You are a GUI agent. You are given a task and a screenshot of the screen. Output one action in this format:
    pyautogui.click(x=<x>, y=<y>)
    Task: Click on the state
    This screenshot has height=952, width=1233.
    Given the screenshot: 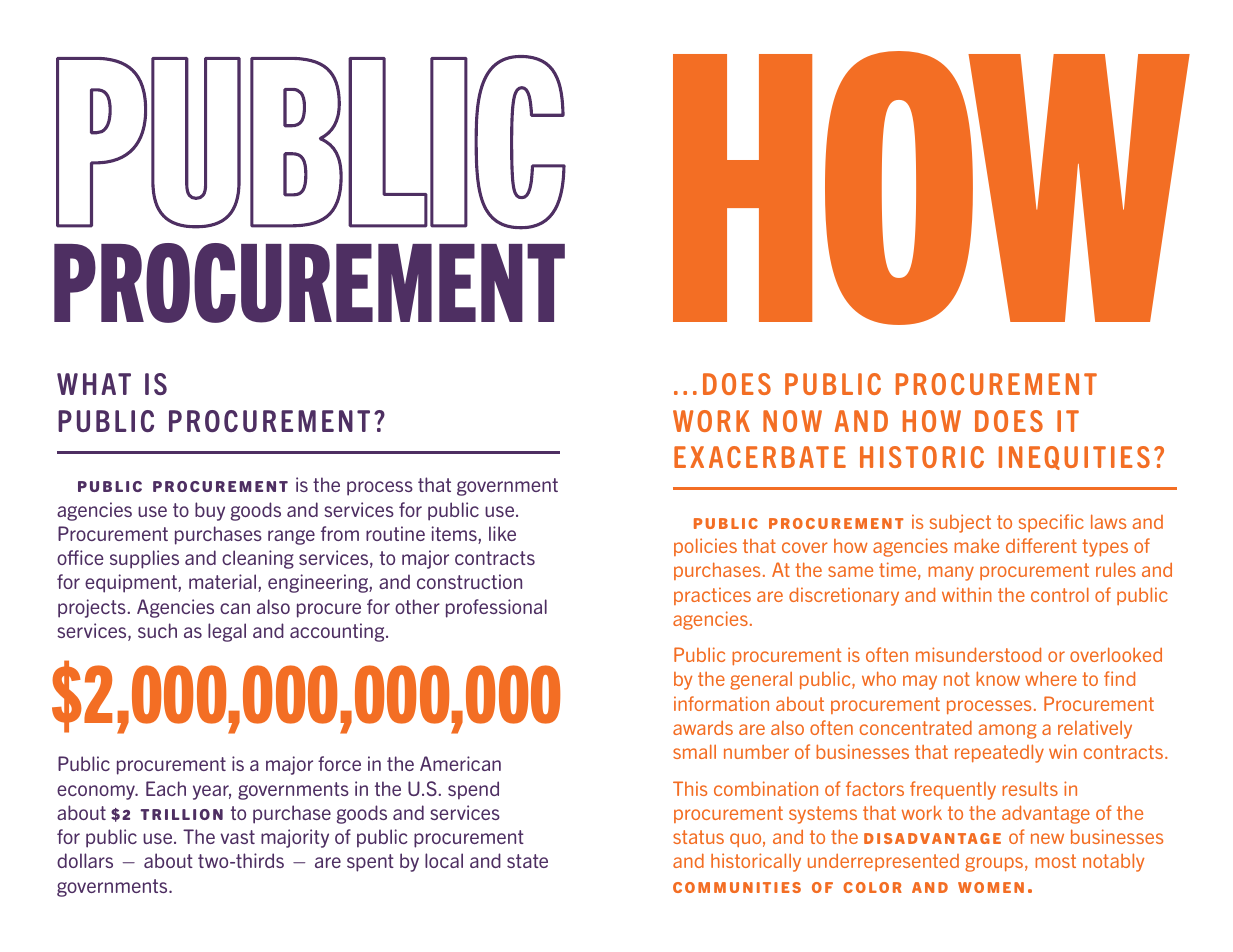 What is the action you would take?
    pyautogui.click(x=527, y=861)
